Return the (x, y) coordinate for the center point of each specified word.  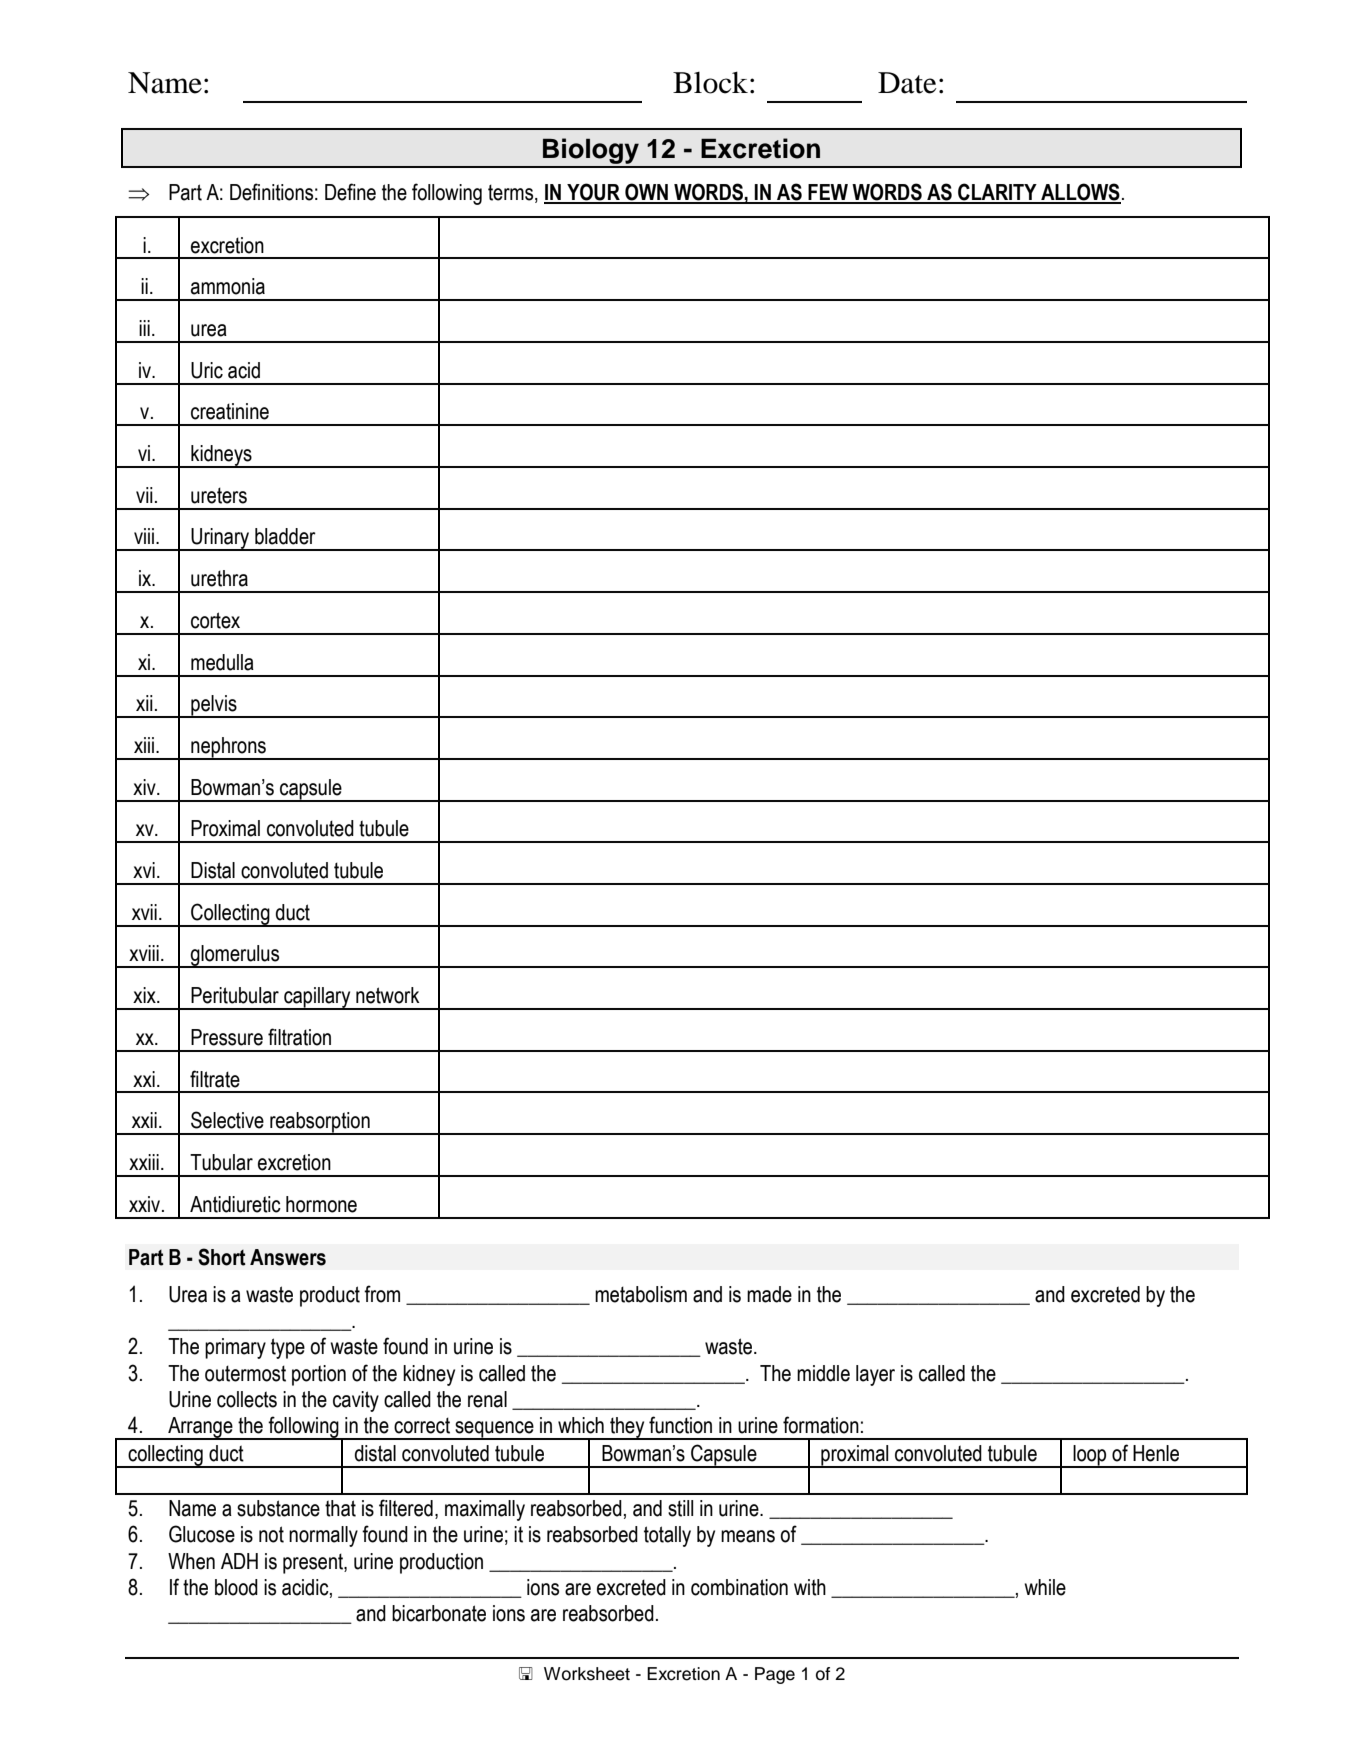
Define (350, 192)
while (1045, 1587)
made (769, 1294)
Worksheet (587, 1674)
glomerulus (235, 956)
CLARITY (997, 193)
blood (236, 1587)
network (388, 995)
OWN (646, 193)
